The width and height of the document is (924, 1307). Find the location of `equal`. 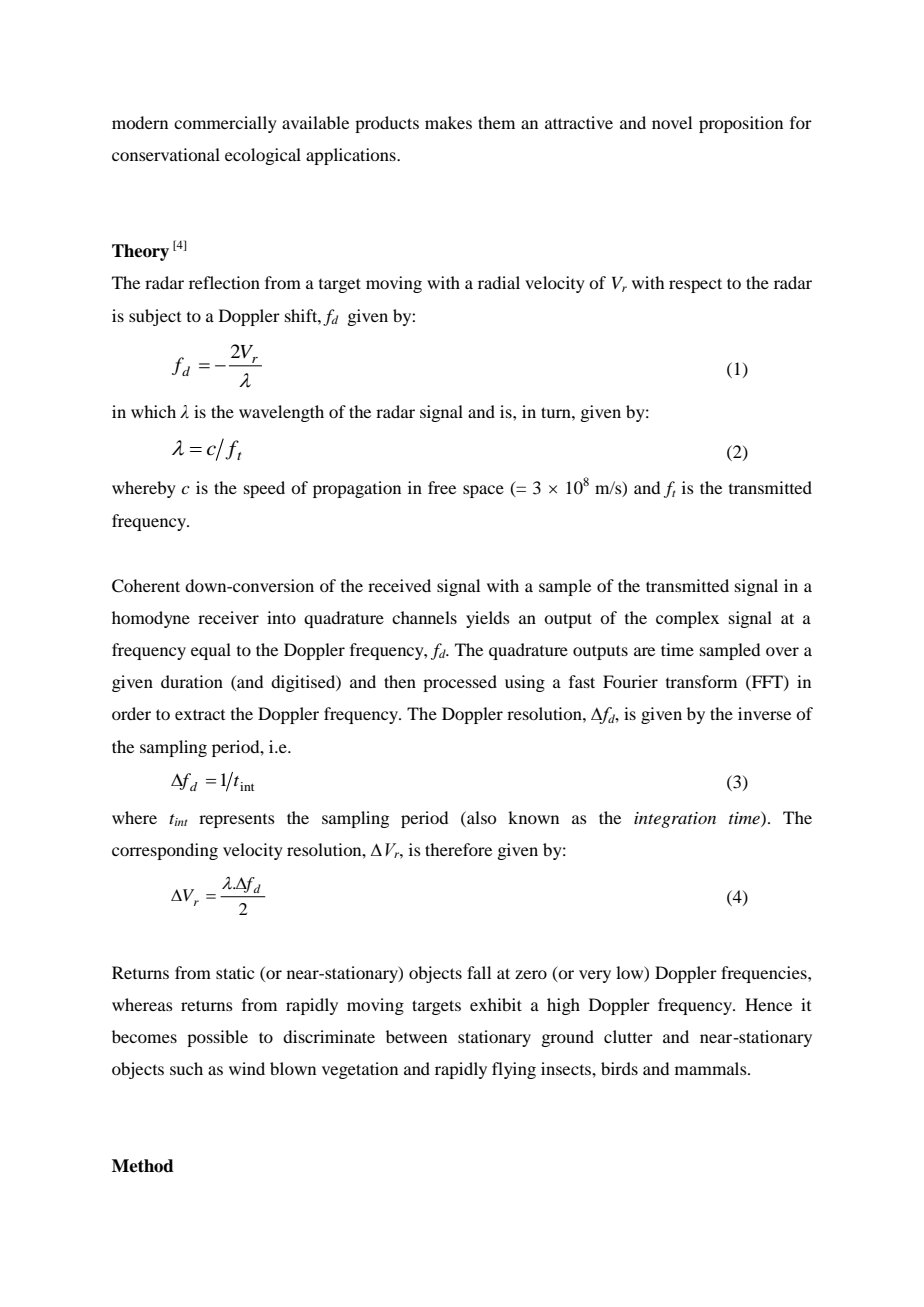

equal is located at coordinates (211, 651).
